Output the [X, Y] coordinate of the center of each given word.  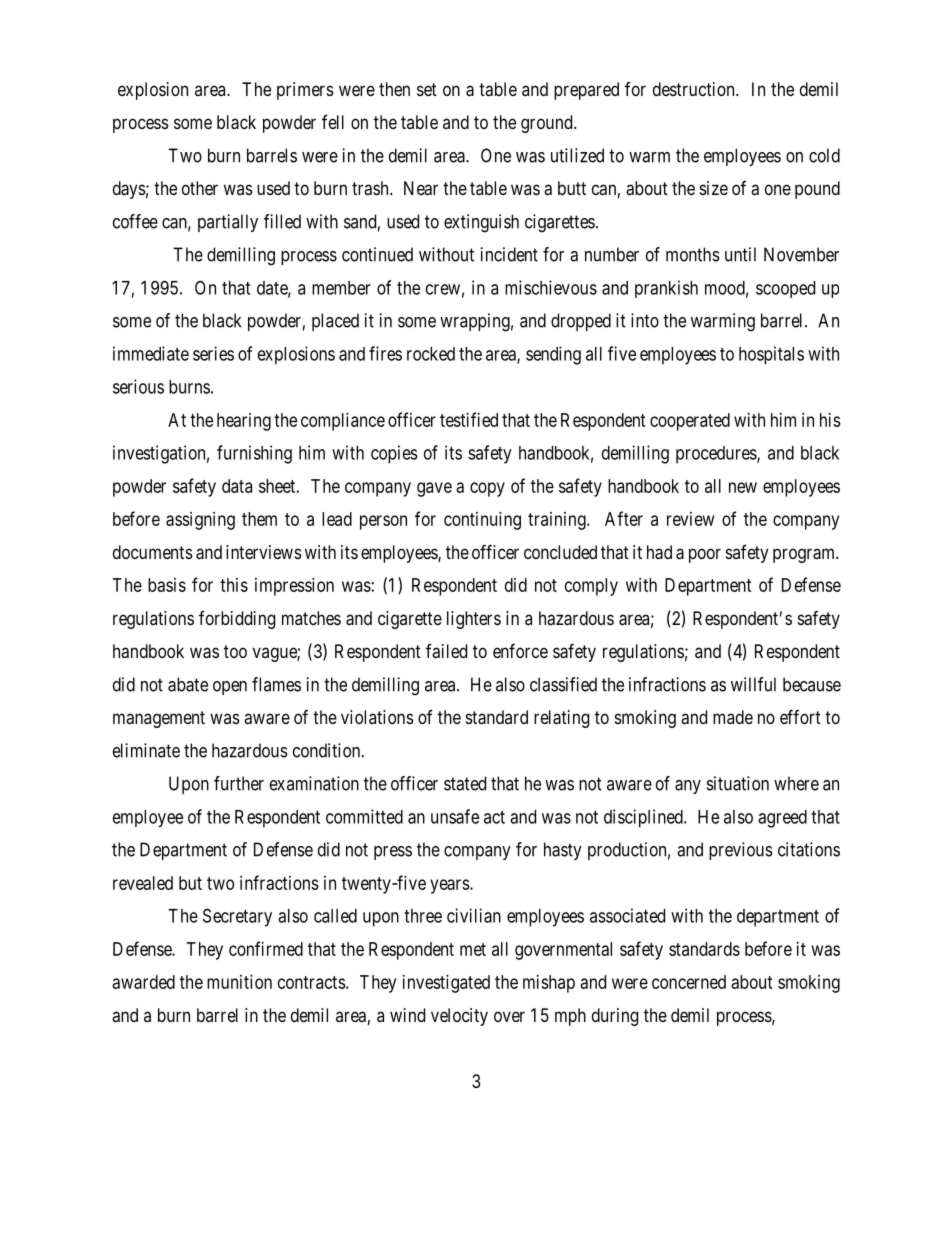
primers [305, 91]
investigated [446, 984]
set [427, 89]
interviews [264, 552]
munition [239, 982]
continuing [482, 521]
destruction [695, 89]
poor [705, 555]
